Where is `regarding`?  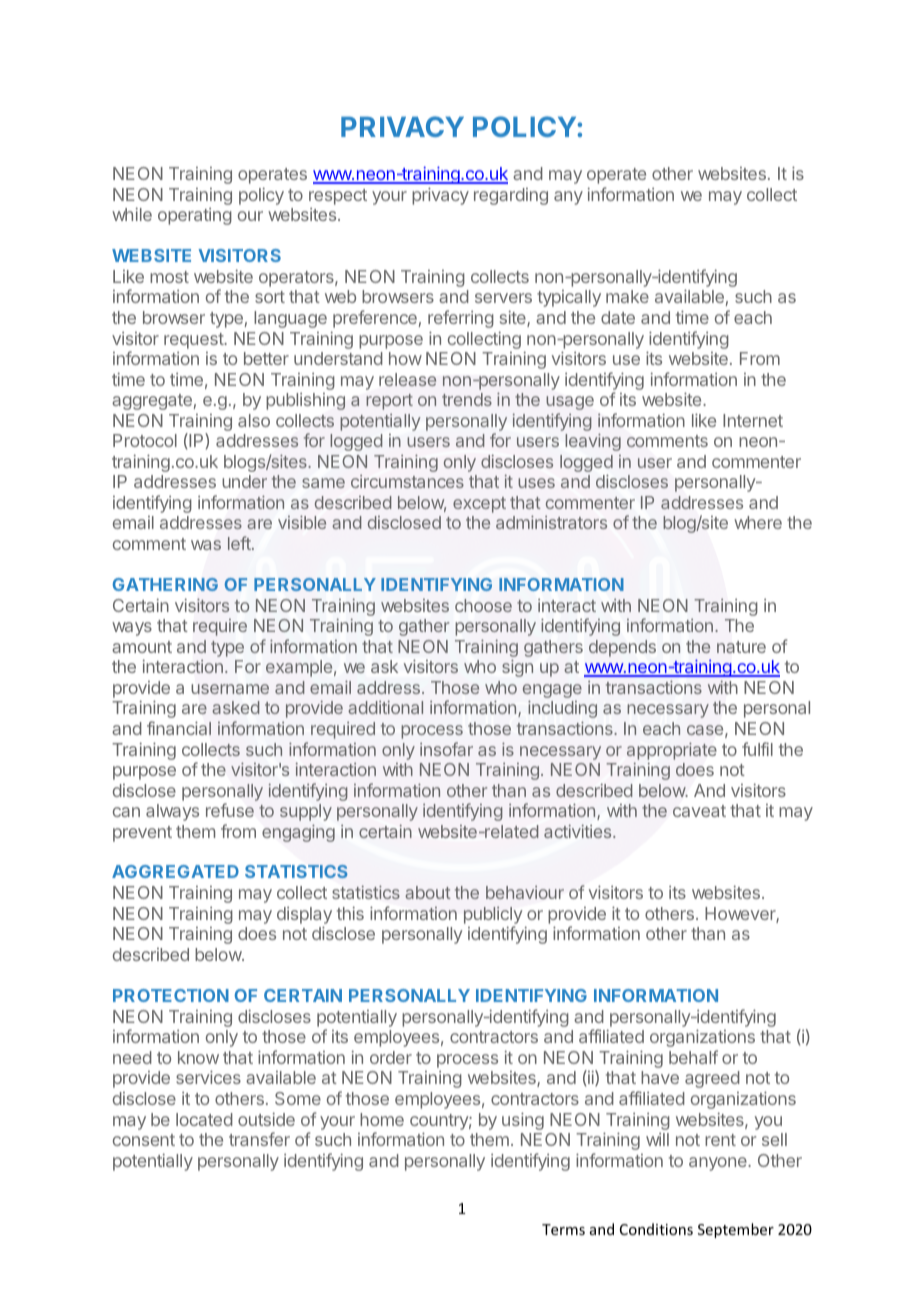 regarding is located at coordinates (511, 196).
